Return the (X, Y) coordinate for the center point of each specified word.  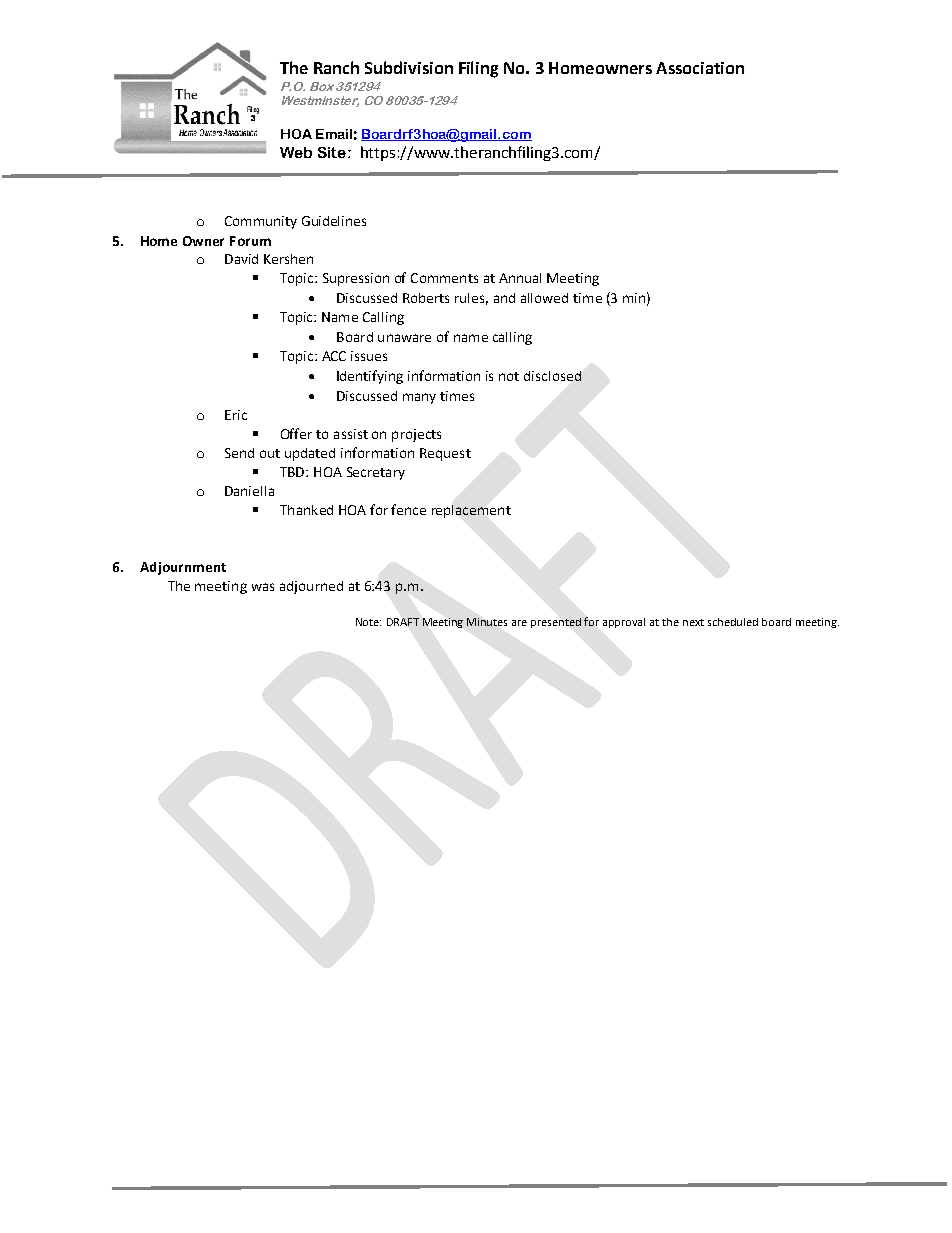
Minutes (487, 622)
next (693, 622)
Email (334, 134)
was (263, 587)
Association (700, 68)
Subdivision (409, 67)
